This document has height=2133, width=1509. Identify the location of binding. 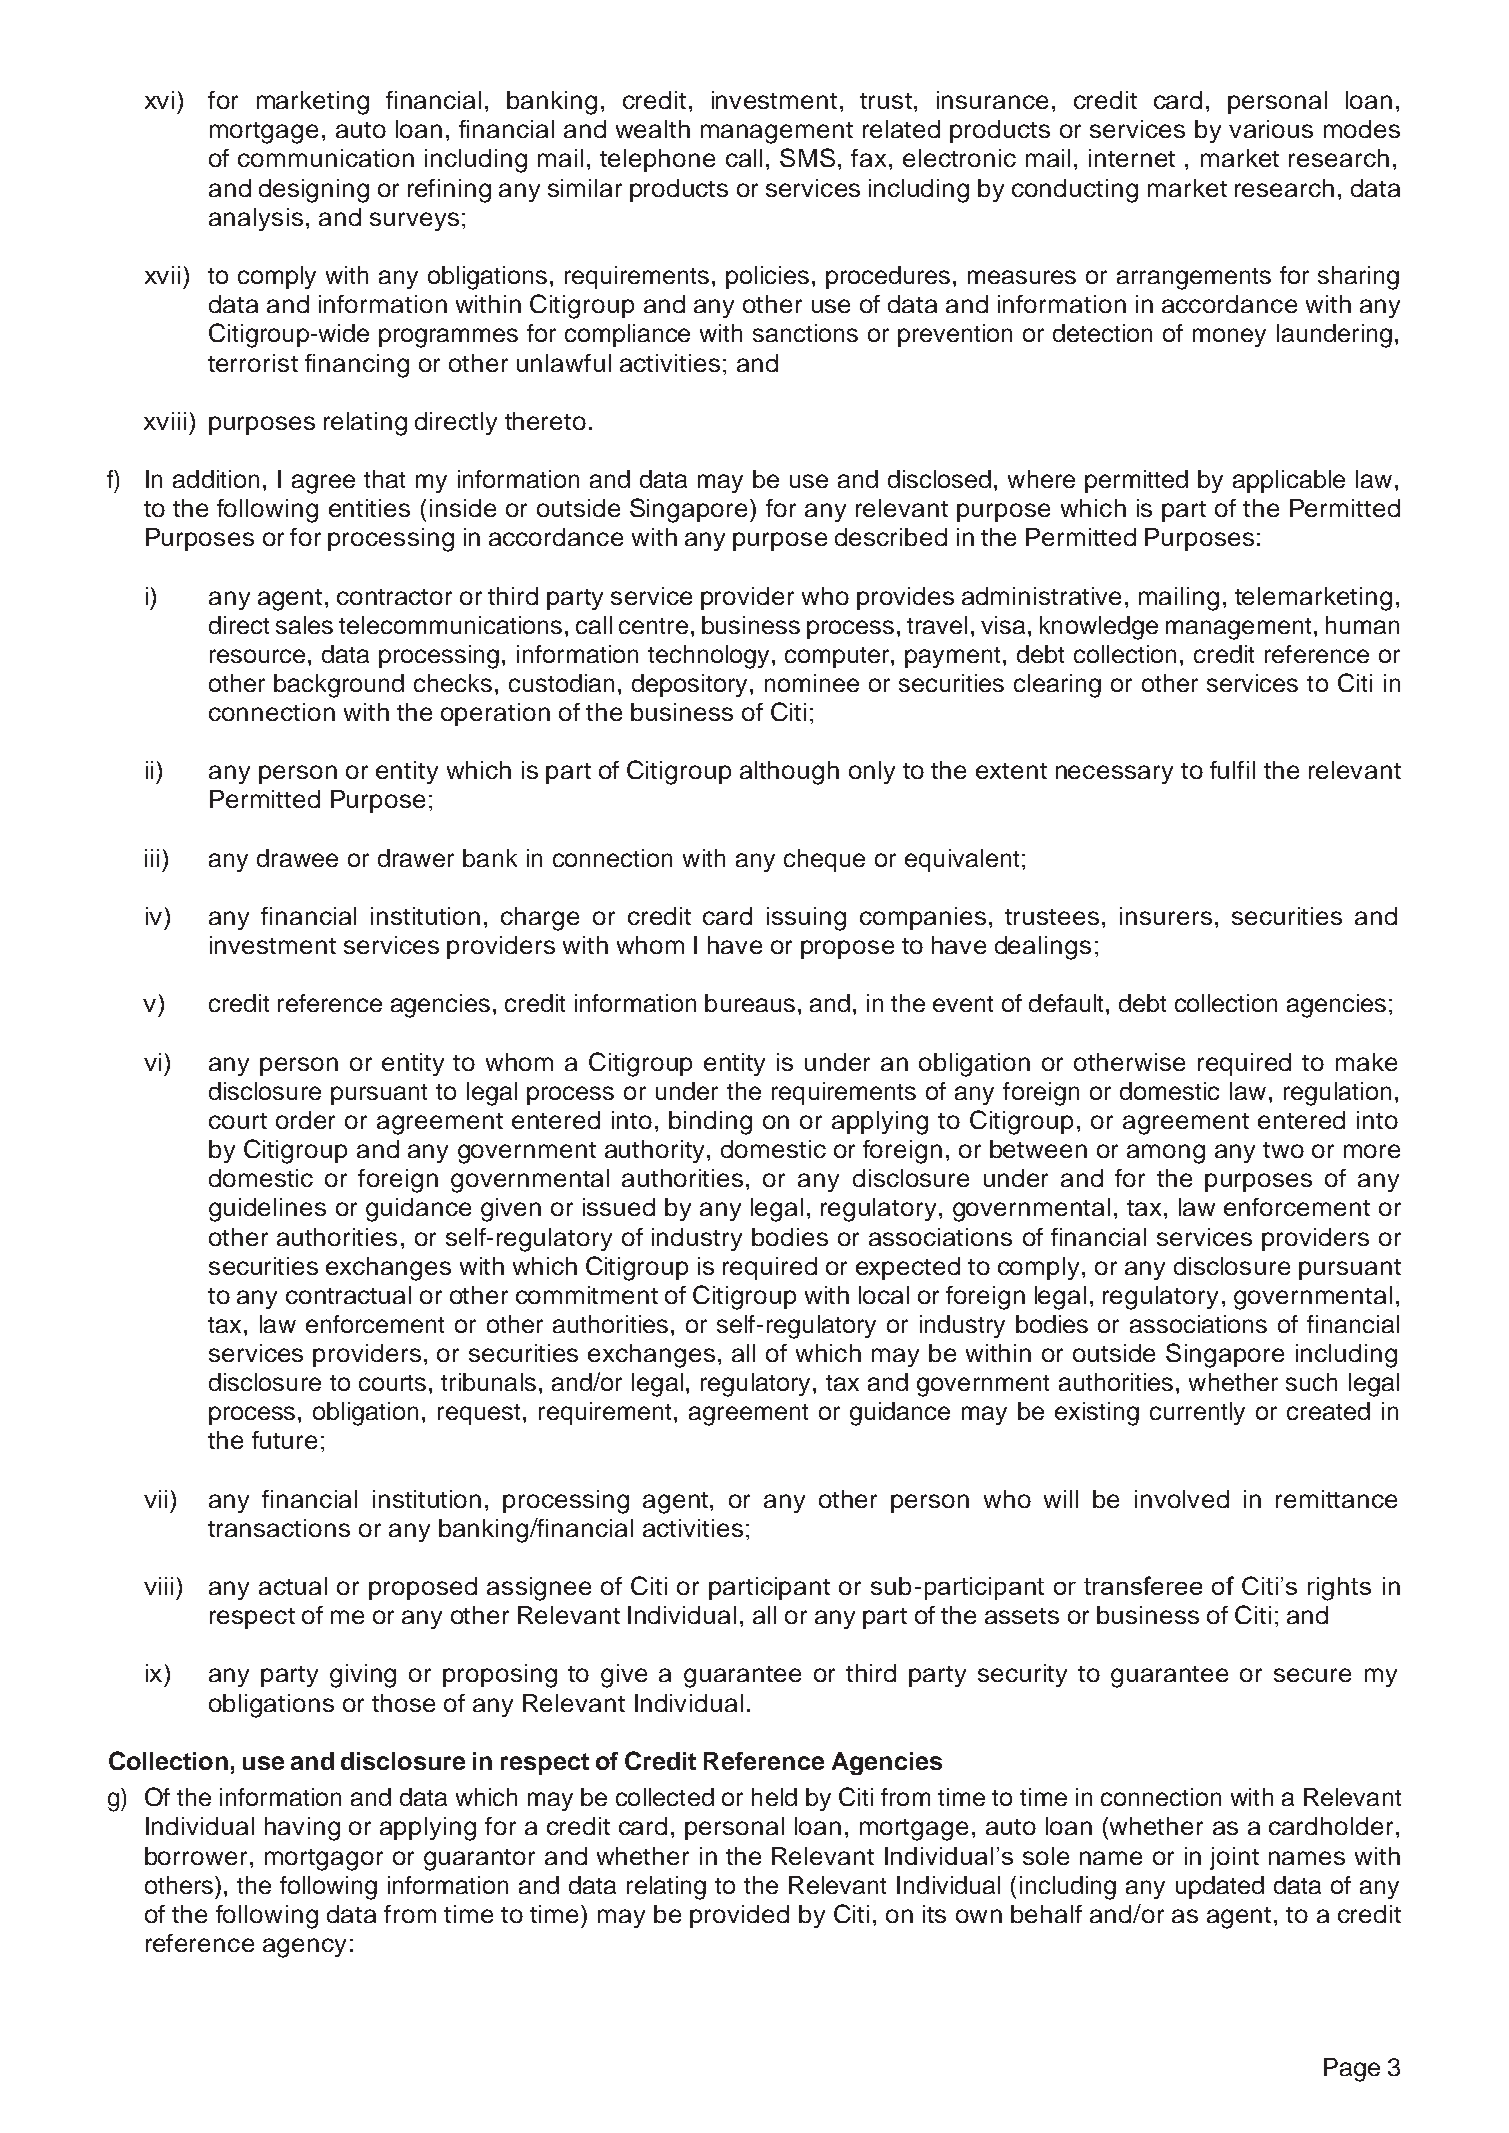
(710, 1123).
